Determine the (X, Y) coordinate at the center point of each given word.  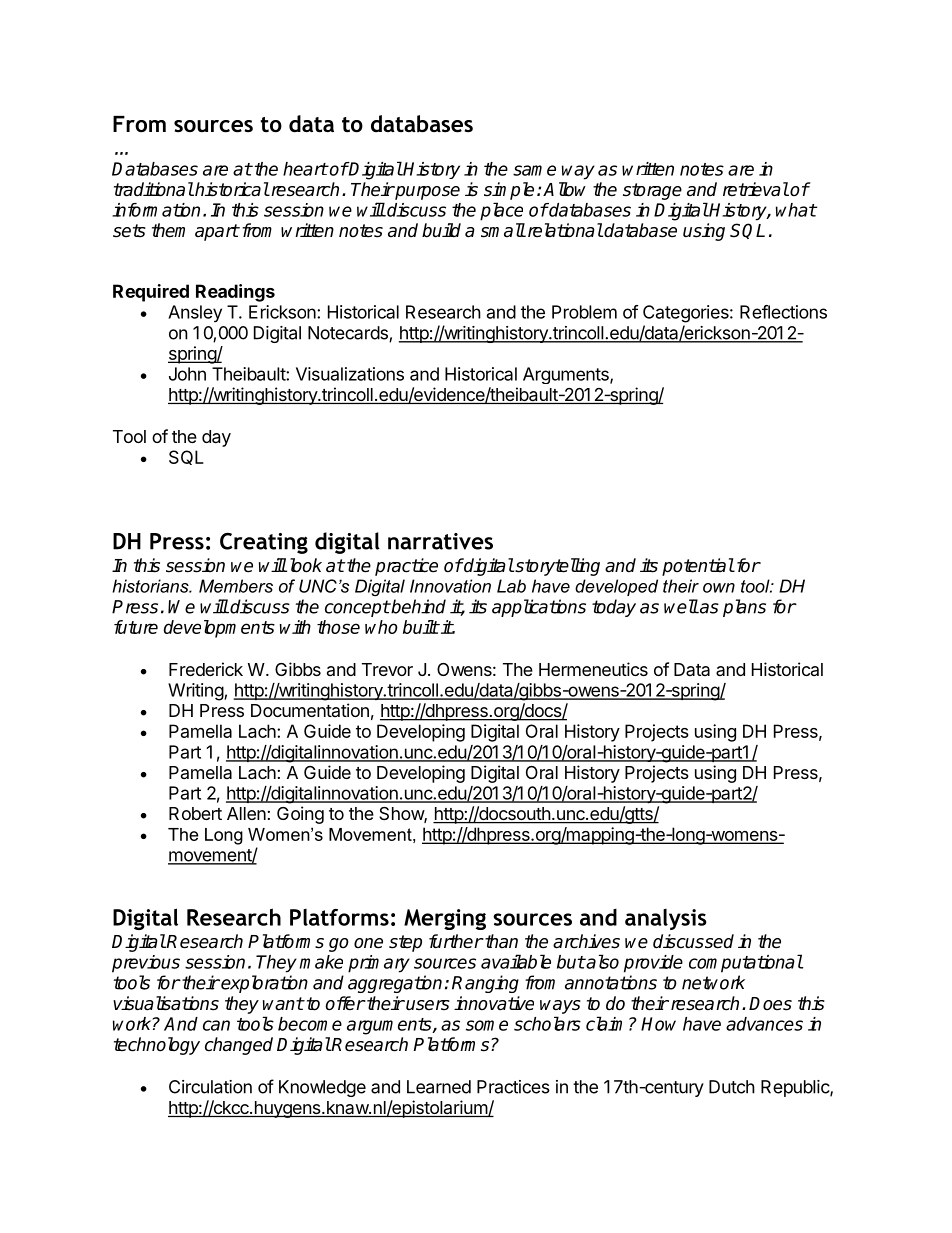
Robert (195, 813)
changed (239, 1046)
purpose (426, 193)
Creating (264, 543)
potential (698, 567)
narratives (440, 541)
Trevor (387, 669)
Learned (439, 1087)
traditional (154, 189)
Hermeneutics (593, 669)
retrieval (756, 189)
